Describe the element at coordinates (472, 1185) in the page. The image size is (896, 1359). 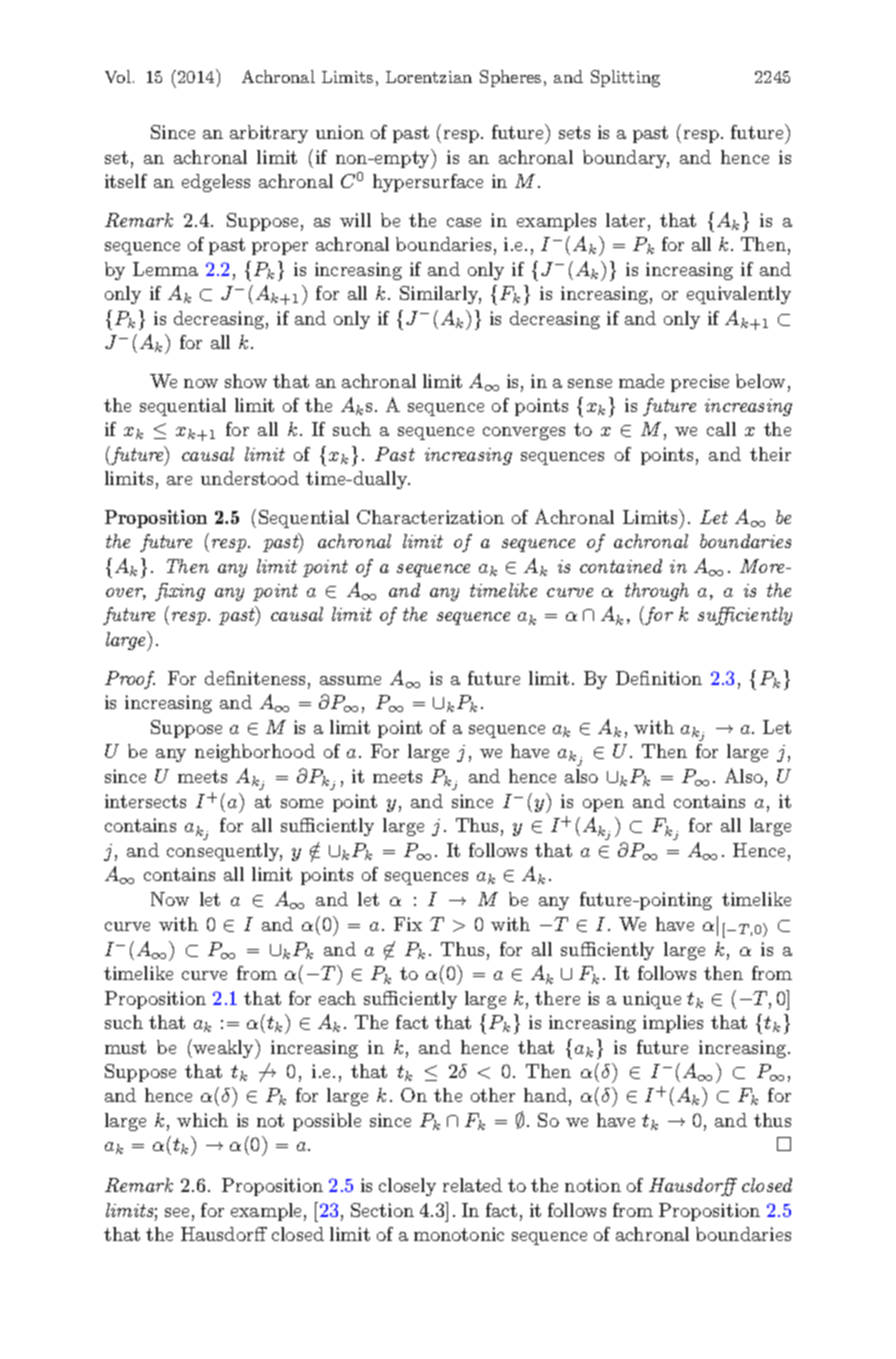
I see `related` at that location.
